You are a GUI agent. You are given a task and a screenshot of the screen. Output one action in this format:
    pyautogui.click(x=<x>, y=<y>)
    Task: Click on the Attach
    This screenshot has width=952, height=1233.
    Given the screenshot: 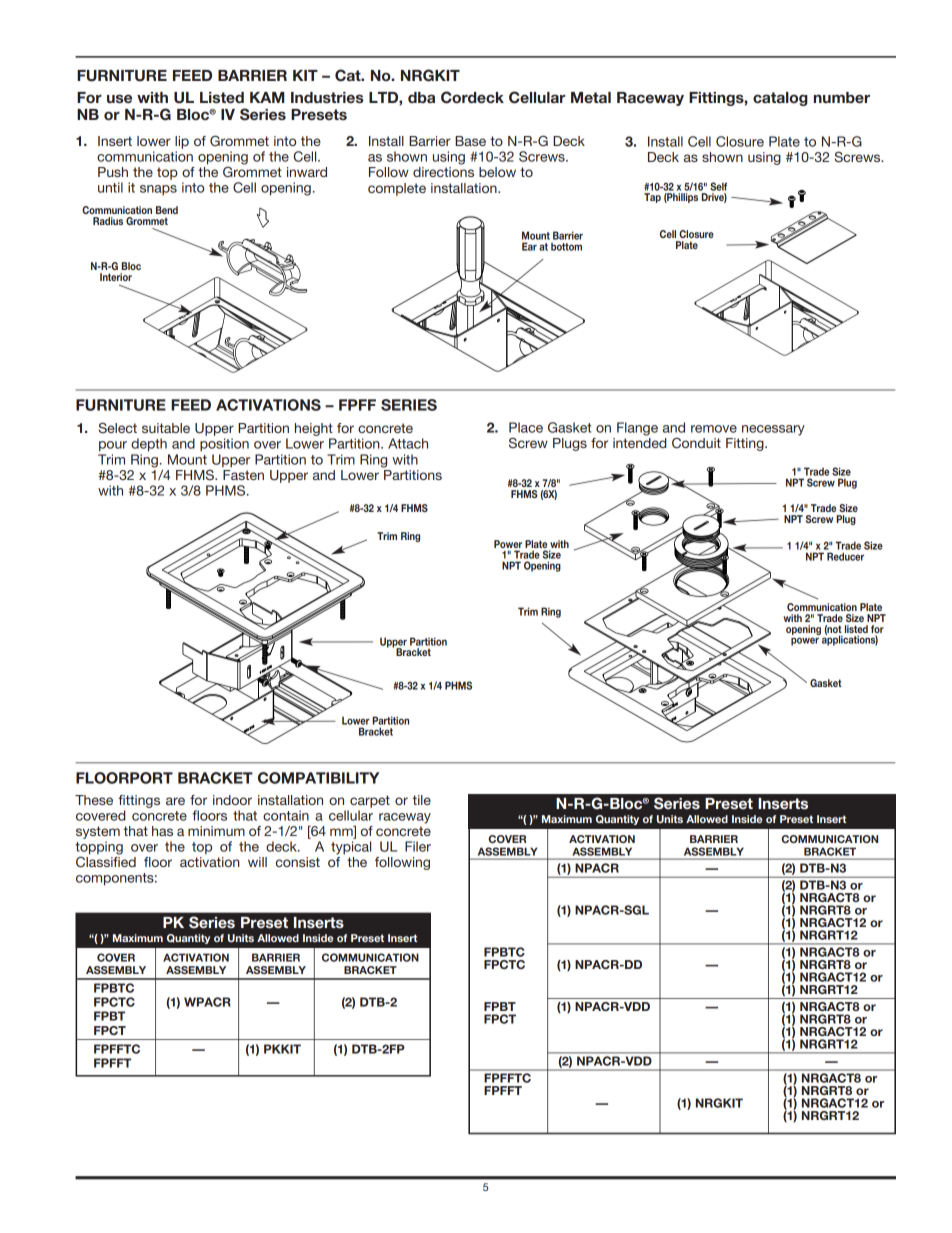 What is the action you would take?
    pyautogui.click(x=408, y=443)
